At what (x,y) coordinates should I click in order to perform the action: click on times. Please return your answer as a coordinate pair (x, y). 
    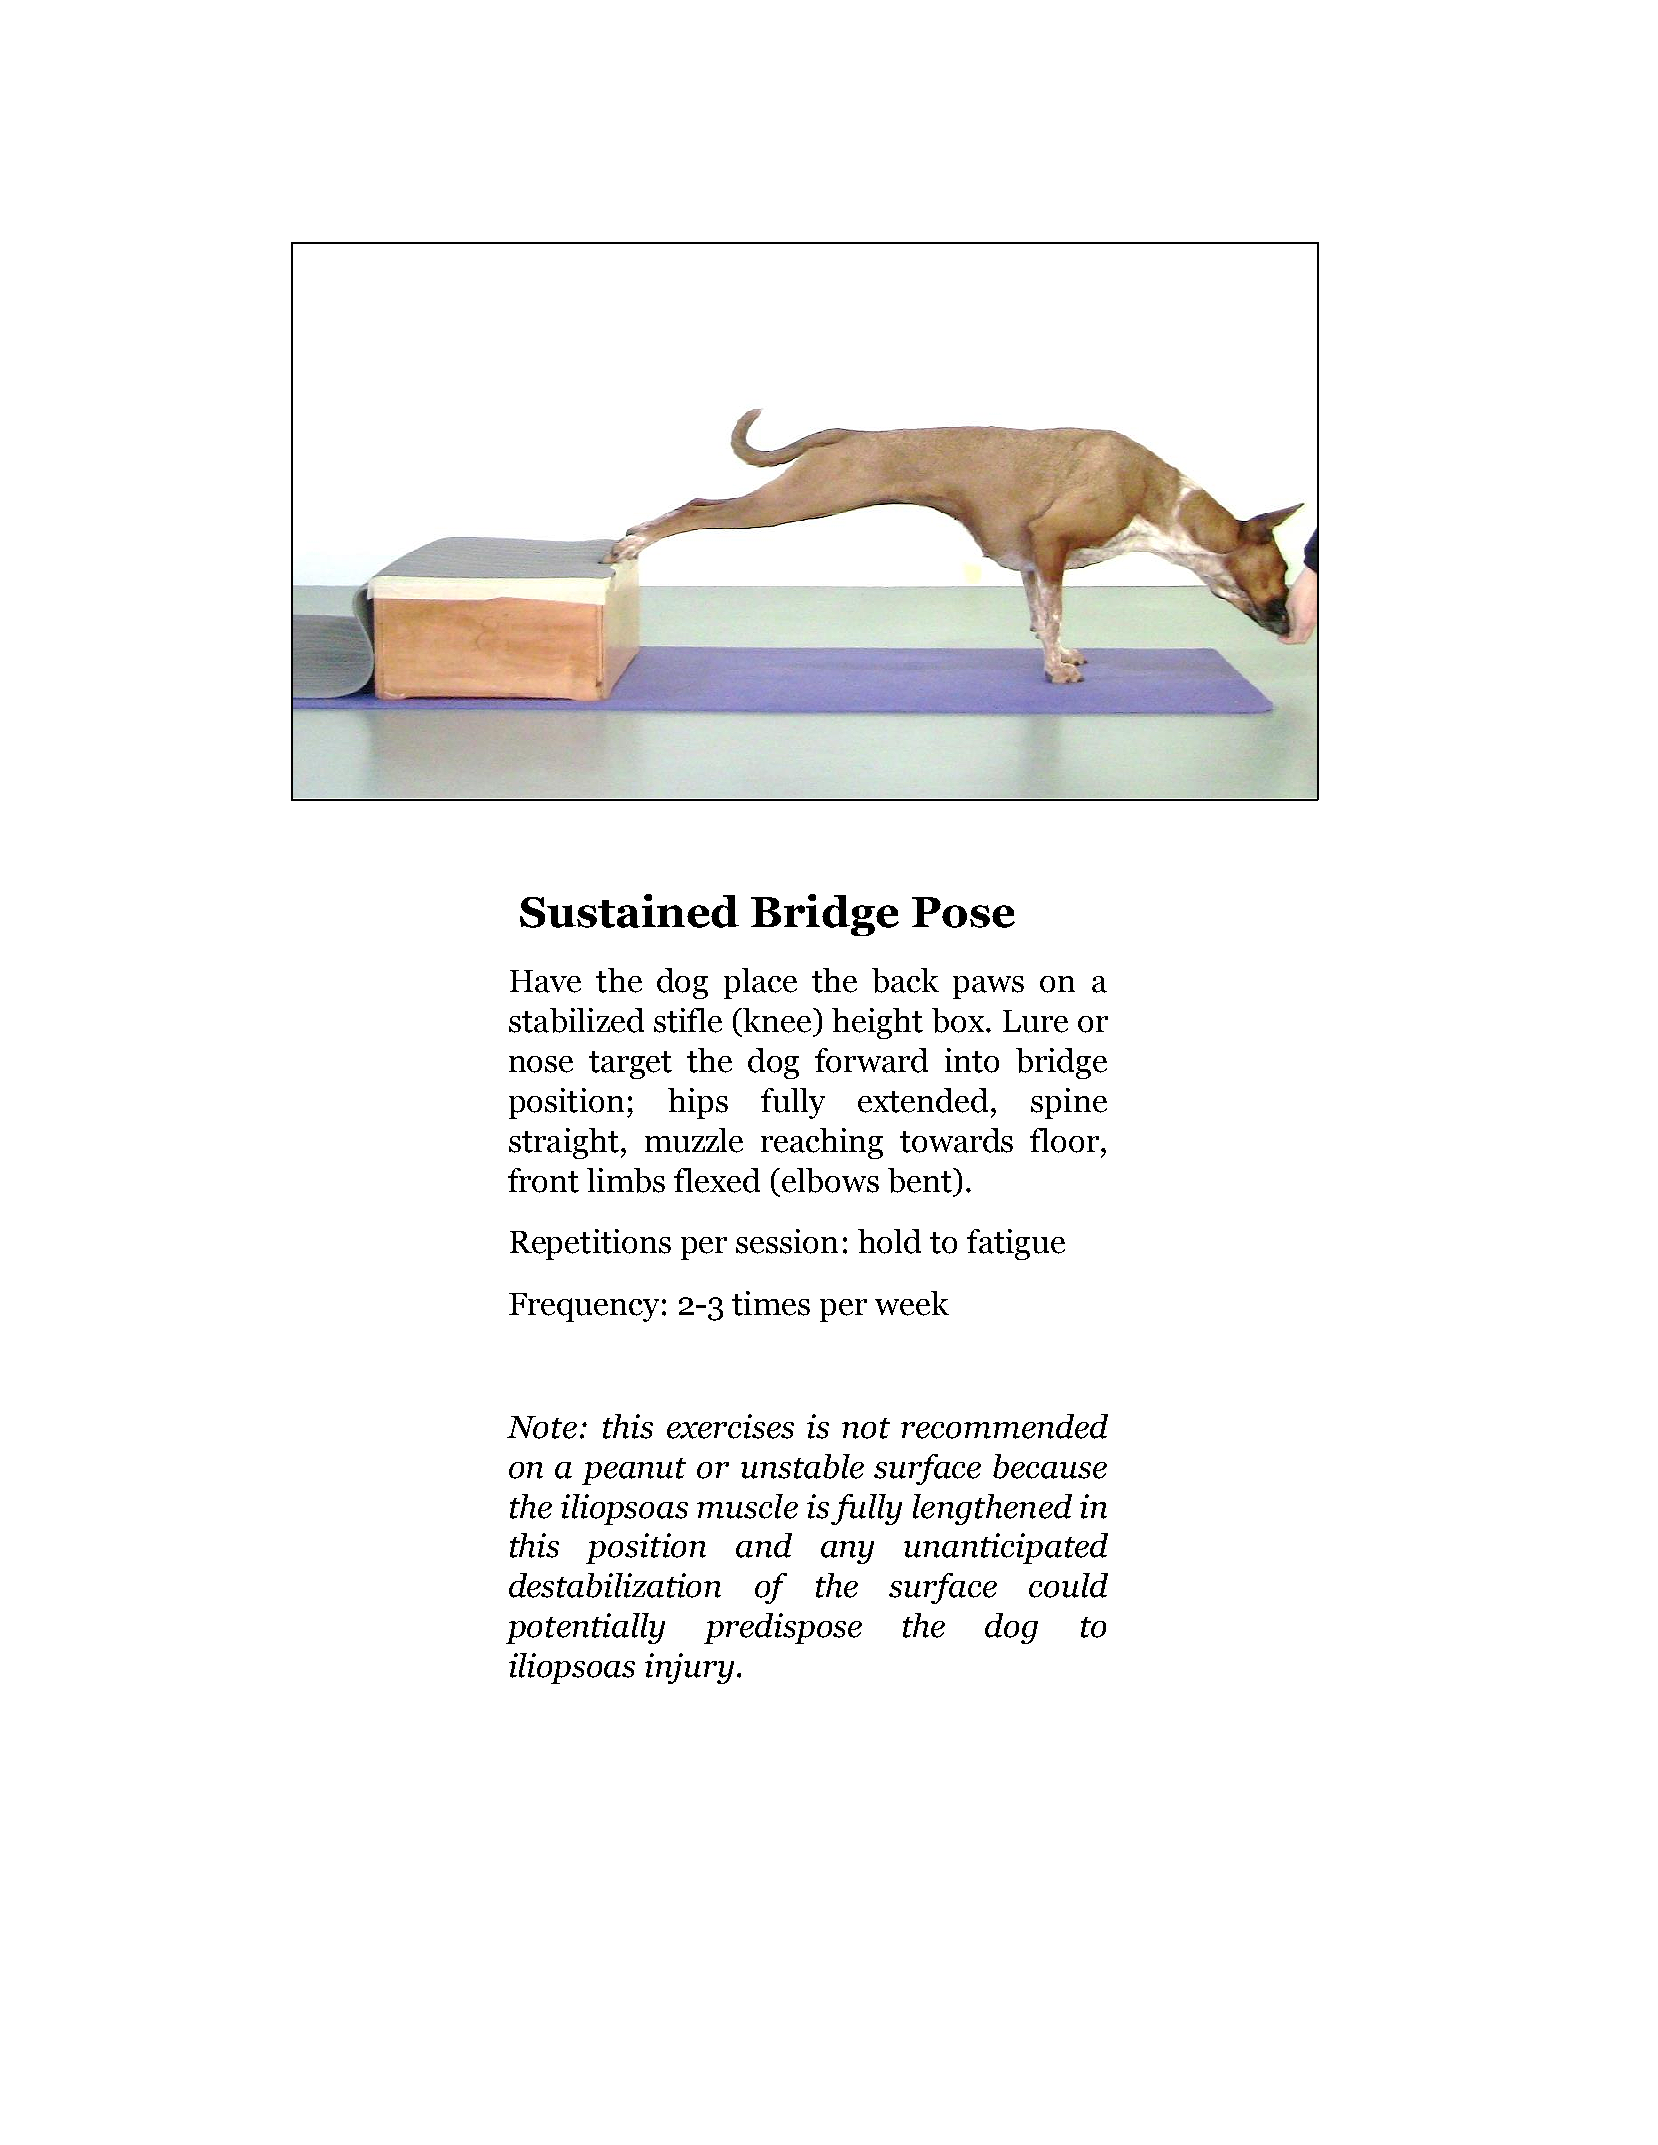
    Looking at the image, I should click on (771, 1303).
